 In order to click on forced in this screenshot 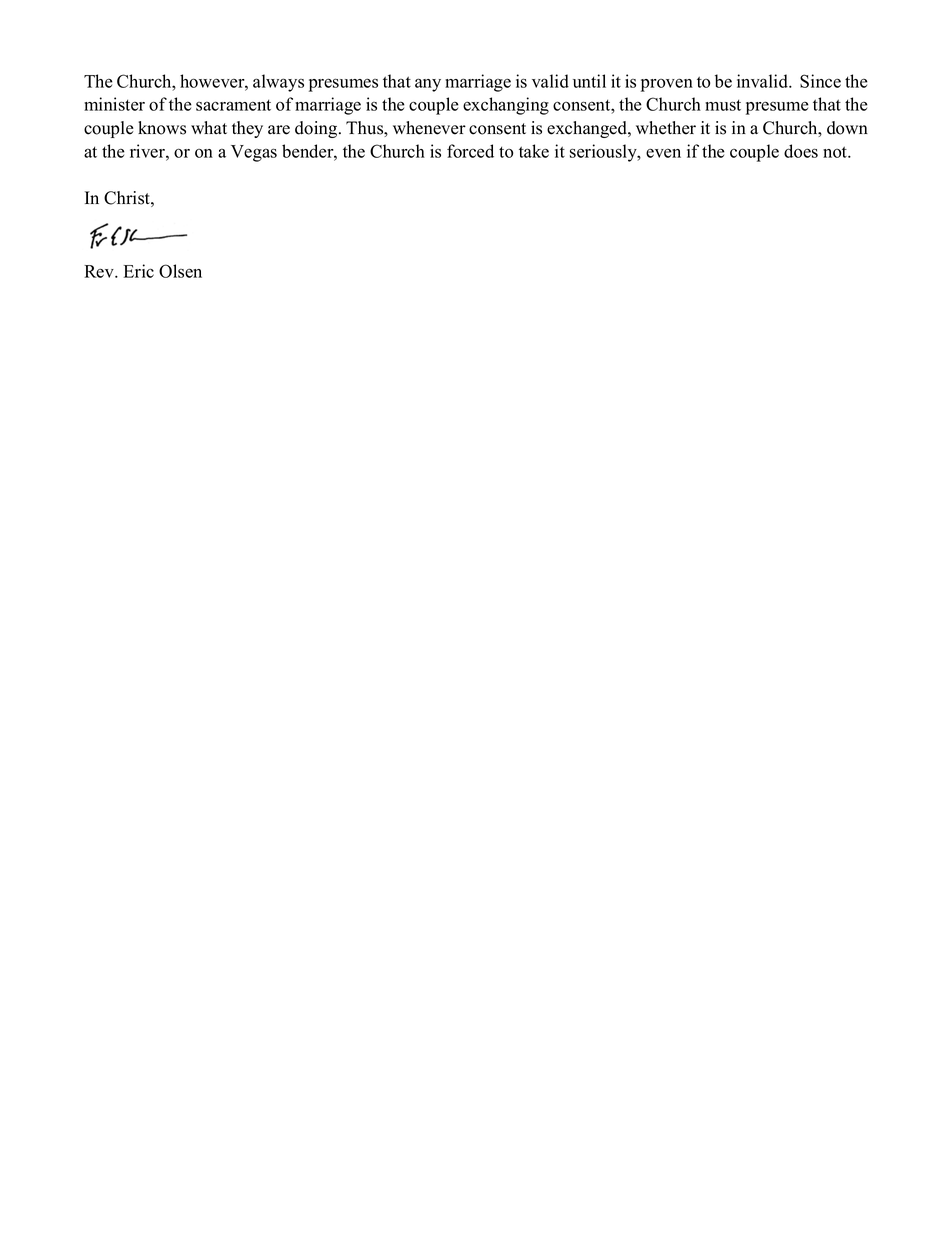, I will do `click(470, 151)`.
